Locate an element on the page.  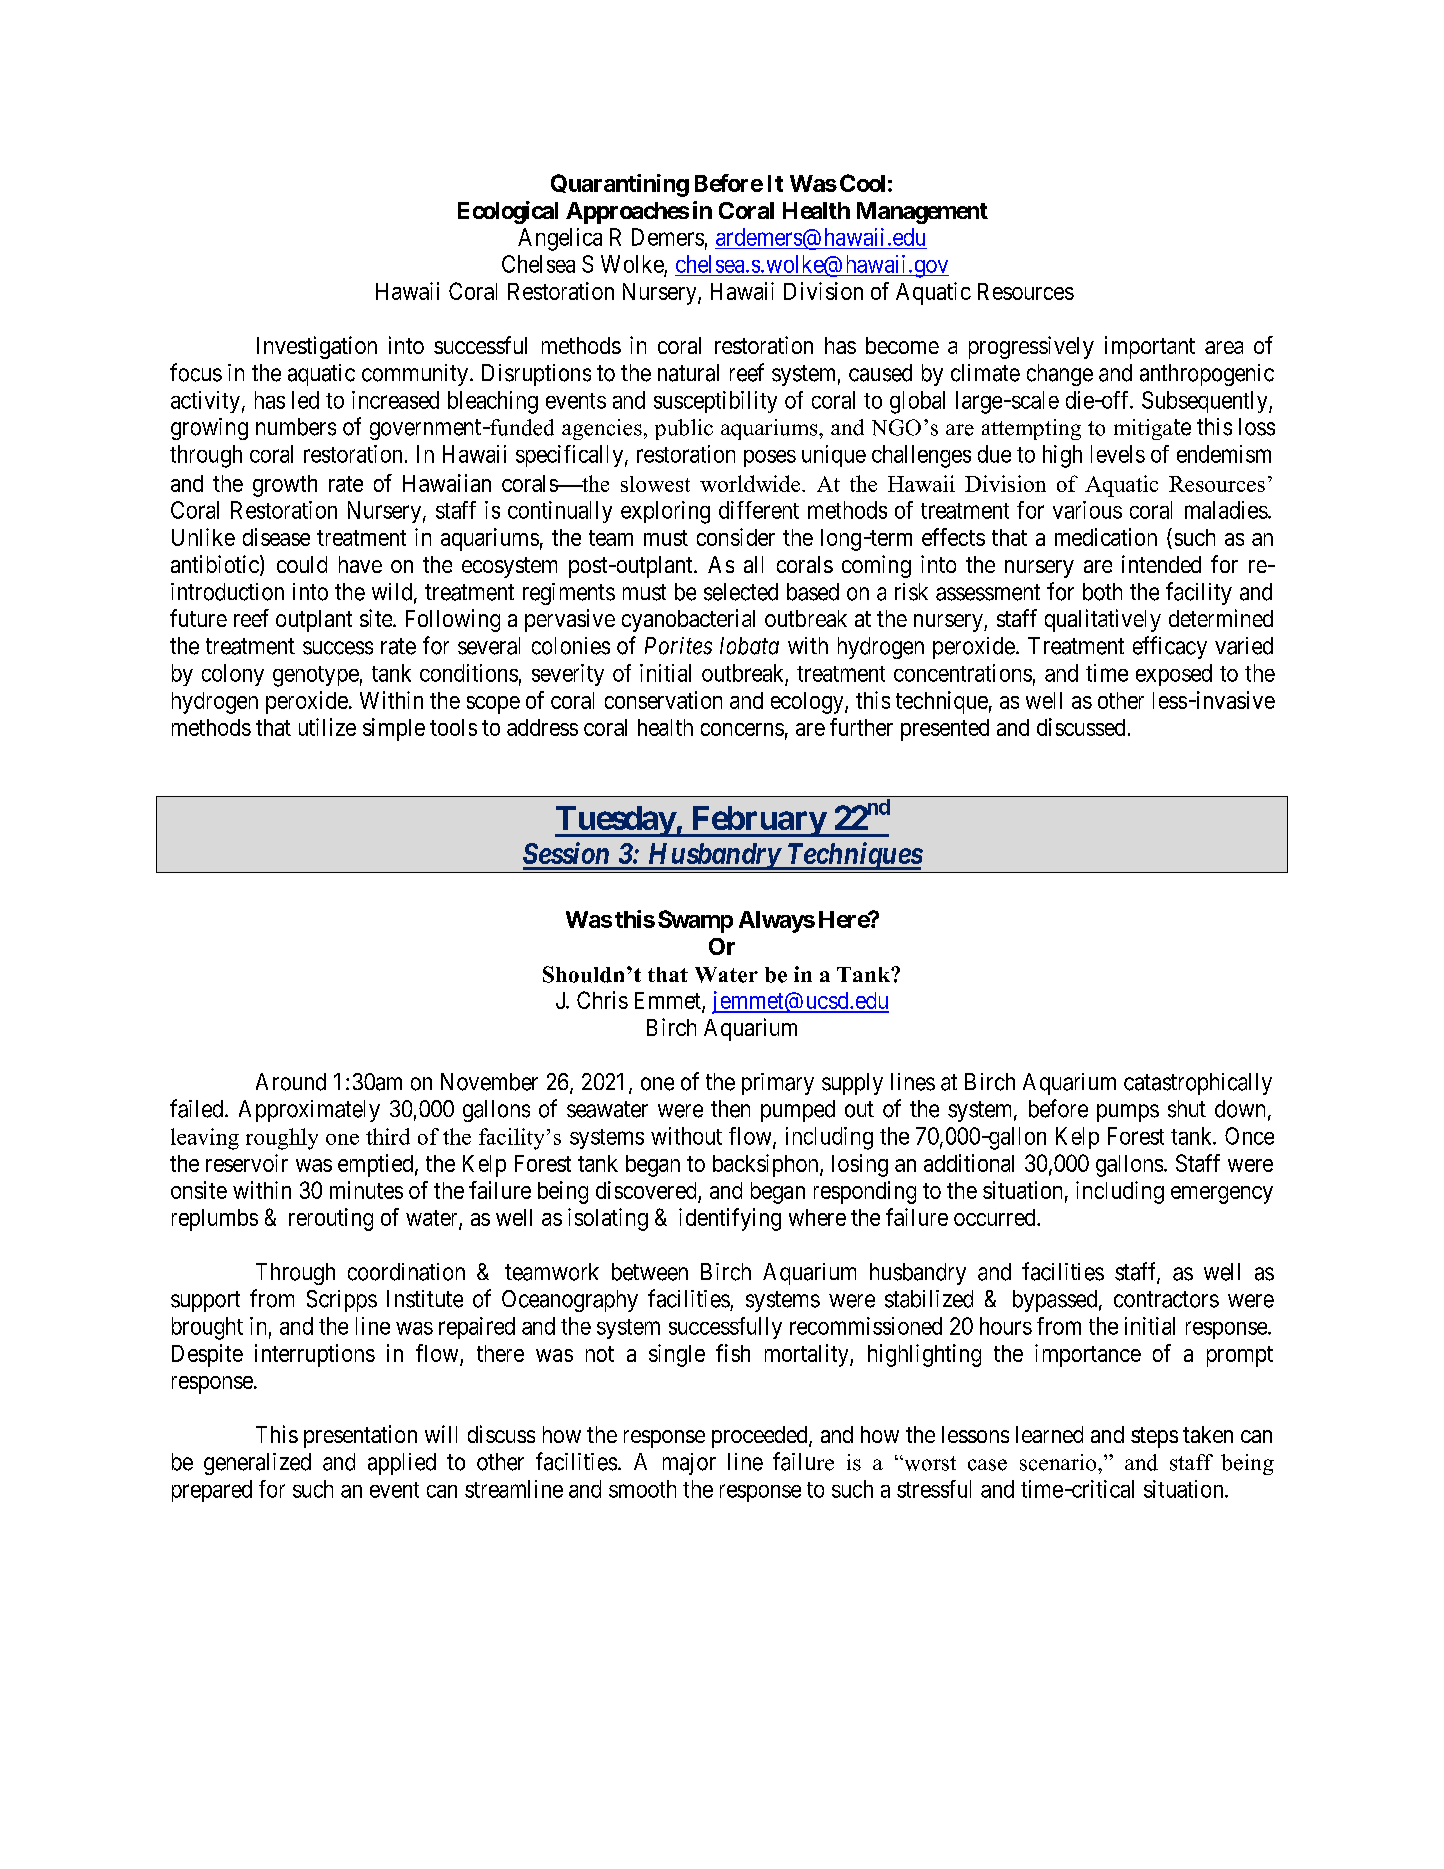
presented is located at coordinates (945, 730).
